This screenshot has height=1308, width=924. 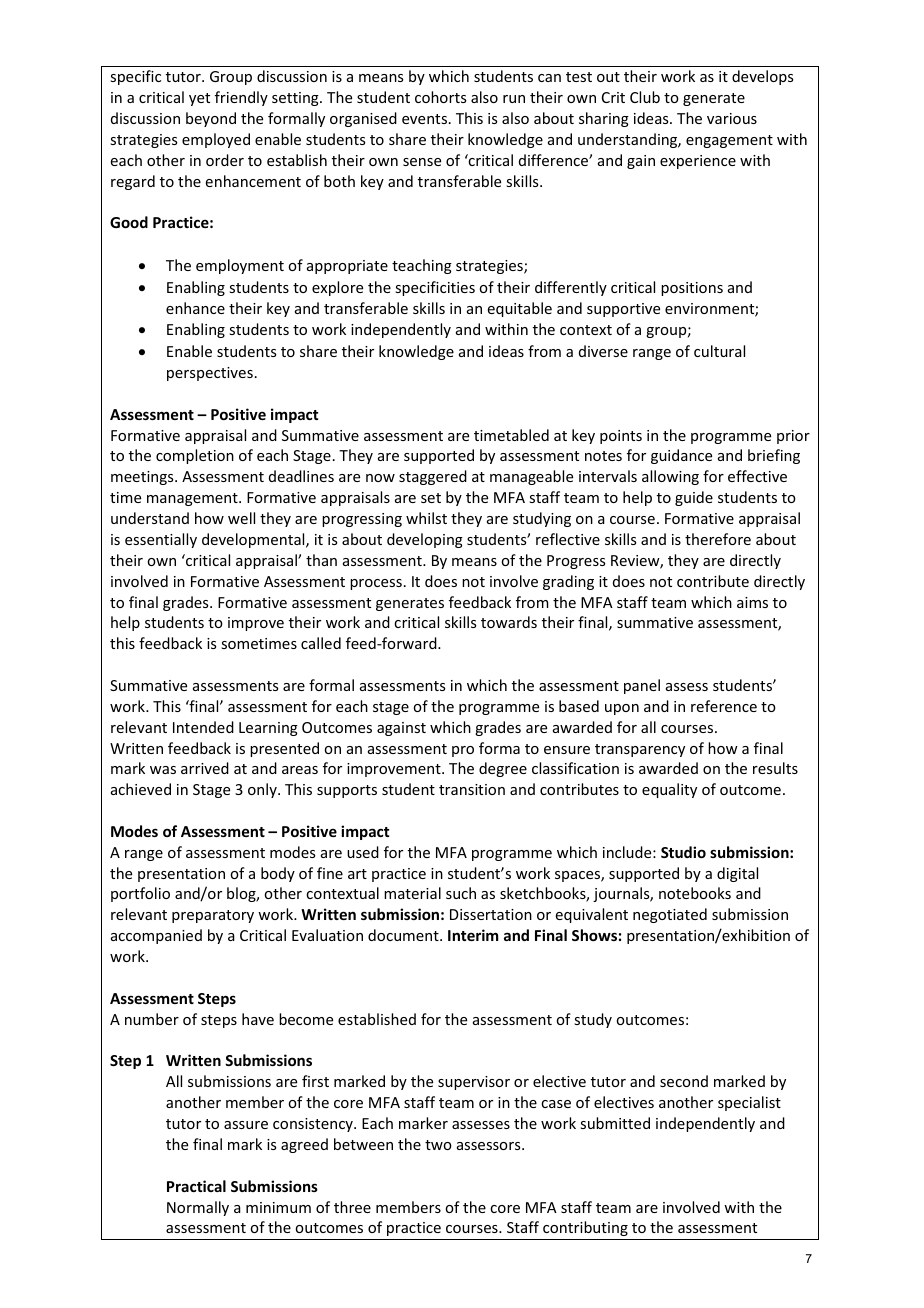 What do you see at coordinates (683, 852) in the screenshot?
I see `Studio` at bounding box center [683, 852].
